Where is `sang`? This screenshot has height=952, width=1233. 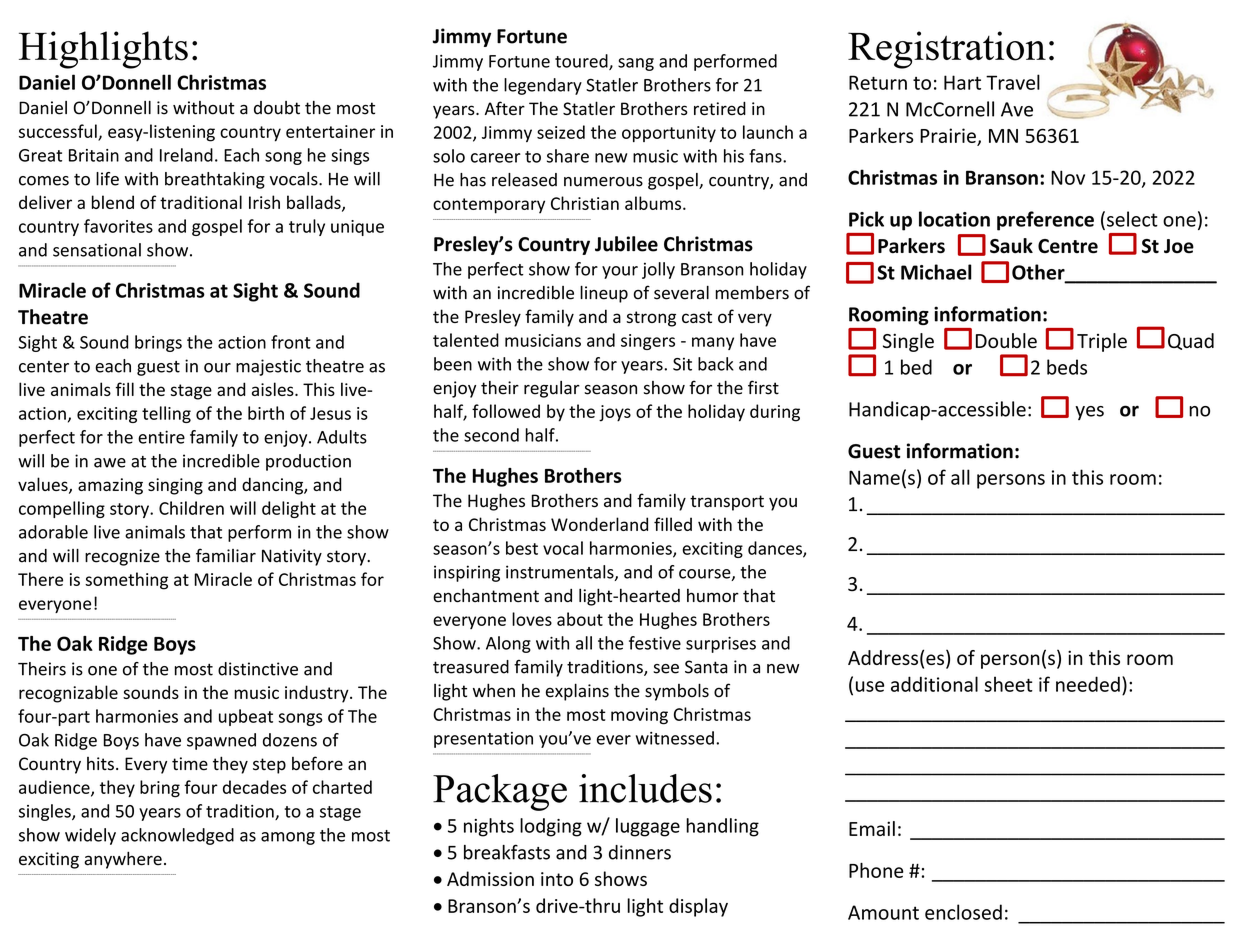
sang is located at coordinates (636, 64).
